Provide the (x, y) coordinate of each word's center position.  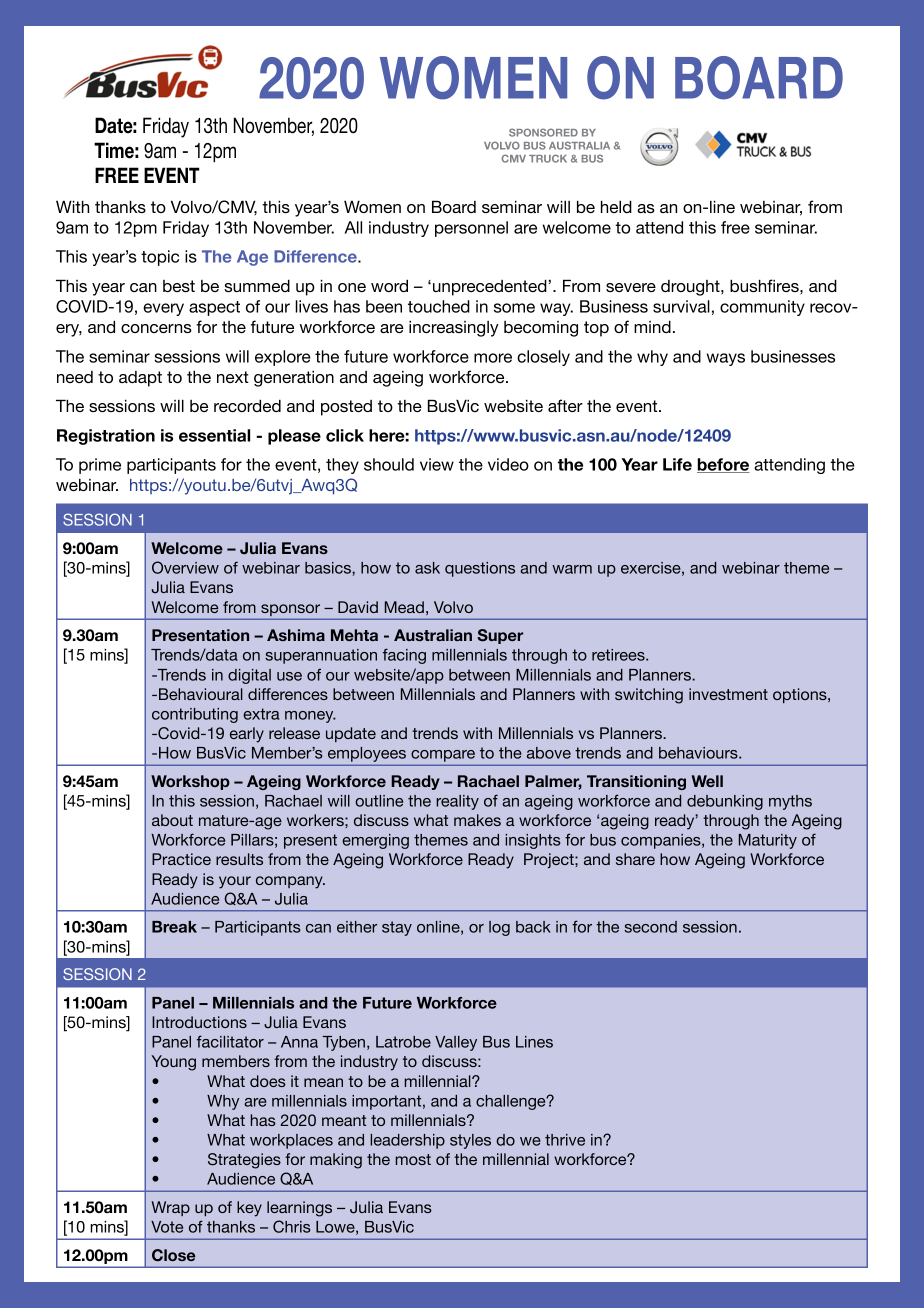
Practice (181, 859)
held (616, 206)
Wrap (171, 1208)
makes (477, 820)
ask (427, 568)
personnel (471, 229)
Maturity (768, 841)
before (723, 465)
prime (100, 466)
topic (160, 258)
